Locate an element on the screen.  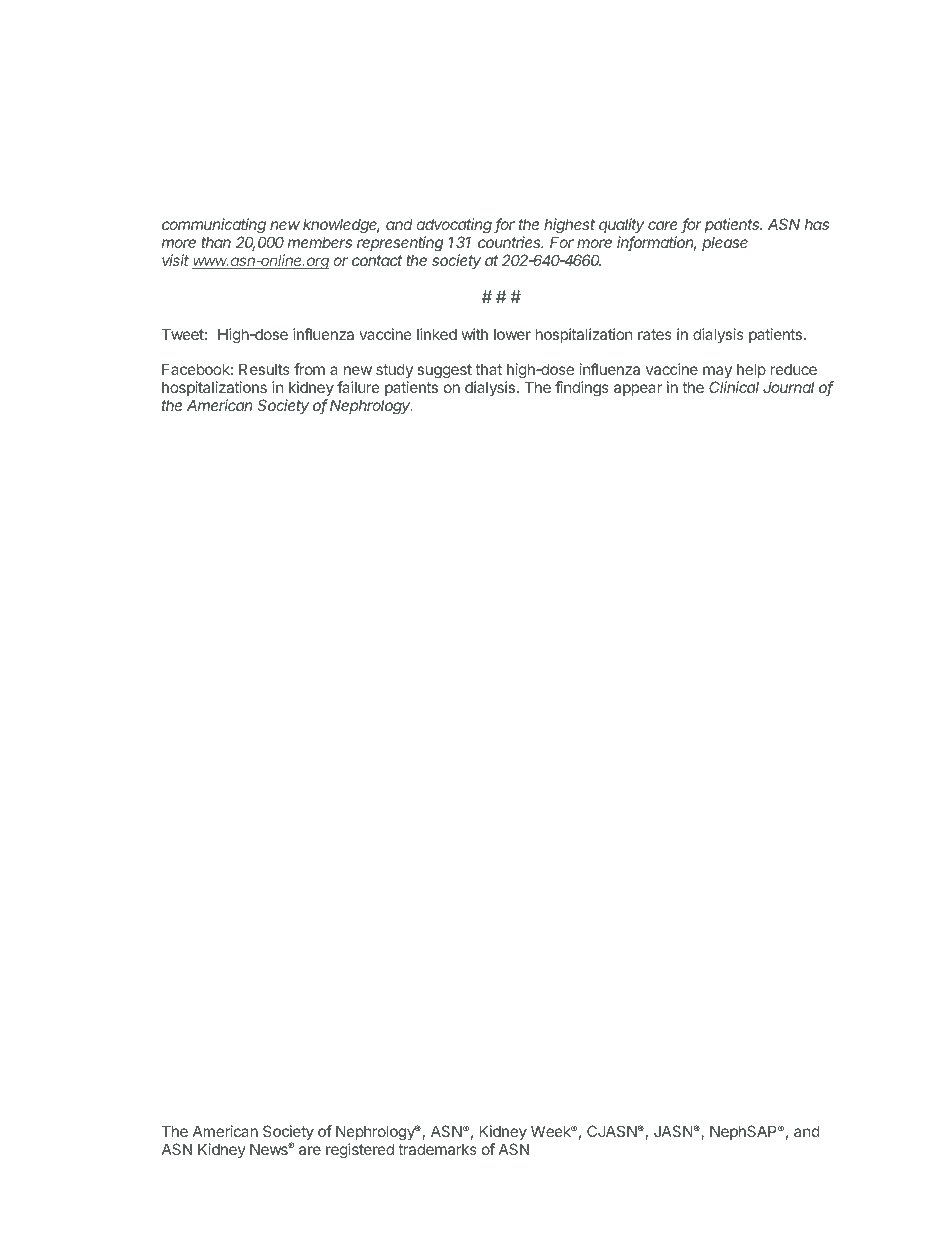
Results is located at coordinates (264, 369).
